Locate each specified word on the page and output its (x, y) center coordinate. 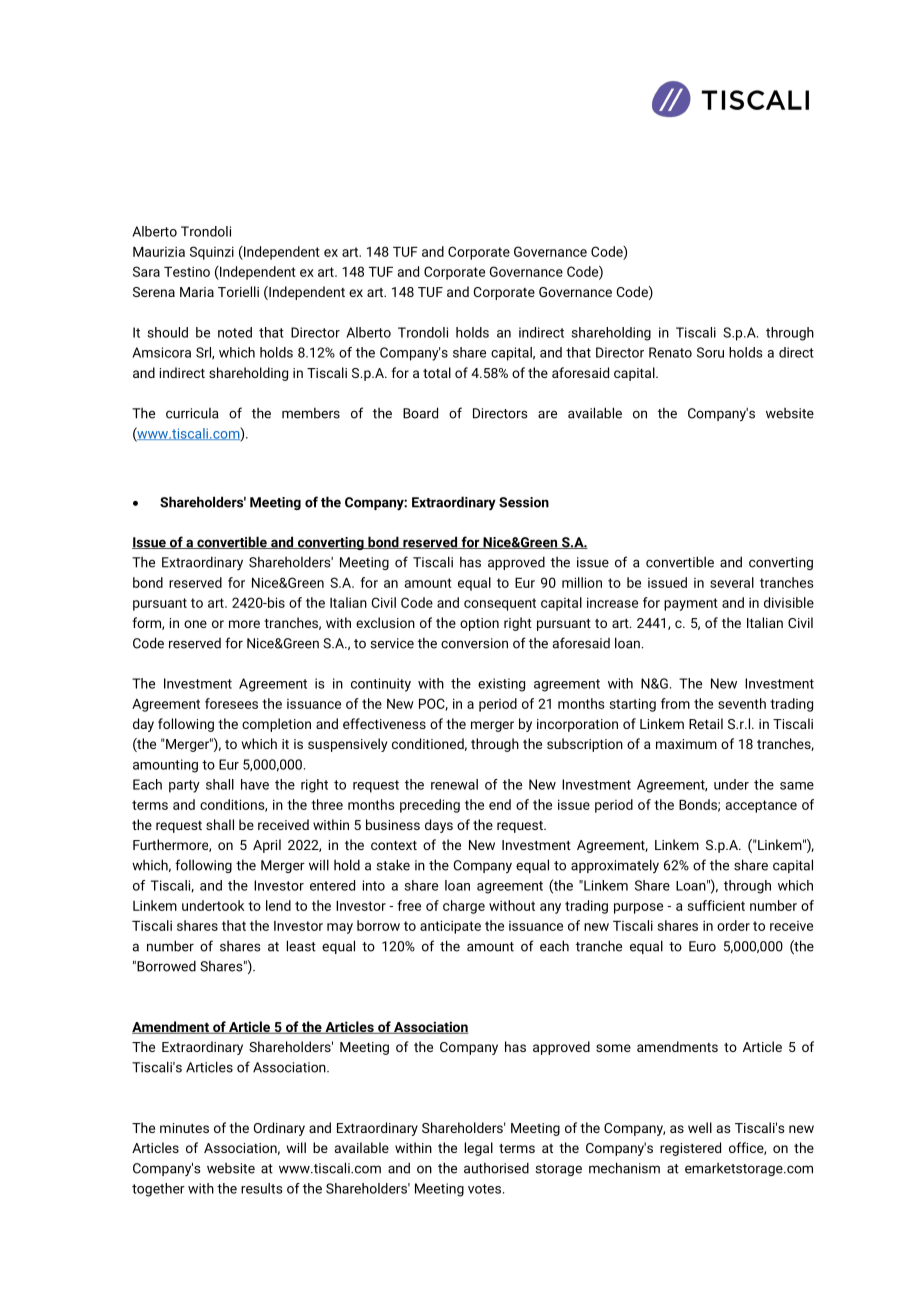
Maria (197, 292)
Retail (706, 723)
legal (479, 1149)
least (301, 946)
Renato (670, 352)
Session (524, 502)
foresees (231, 703)
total (437, 372)
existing (501, 685)
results (262, 1188)
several (732, 582)
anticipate (450, 927)
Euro (702, 946)
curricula (192, 413)
